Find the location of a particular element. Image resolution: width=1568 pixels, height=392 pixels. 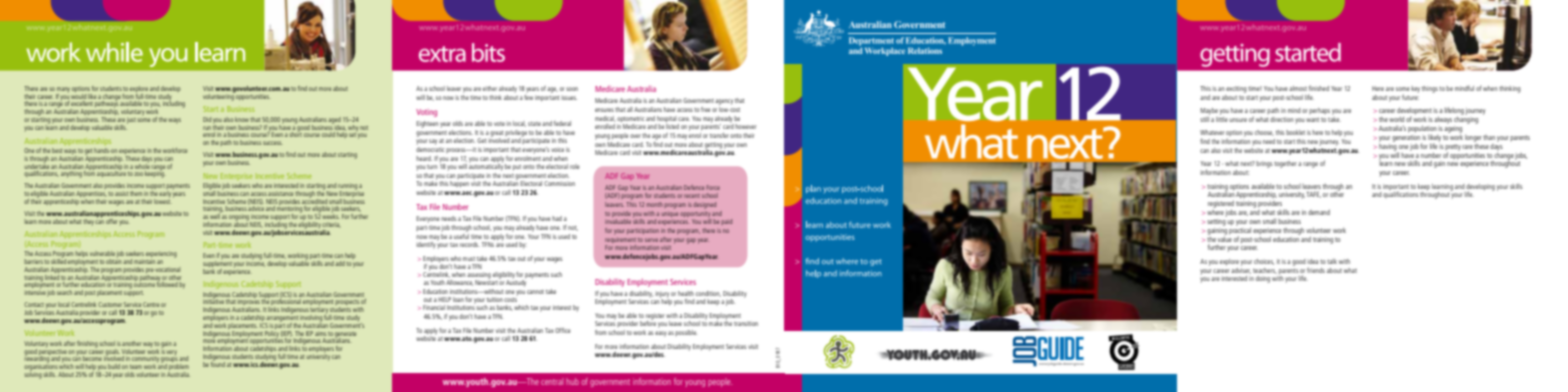

zoo is located at coordinates (138, 174).
